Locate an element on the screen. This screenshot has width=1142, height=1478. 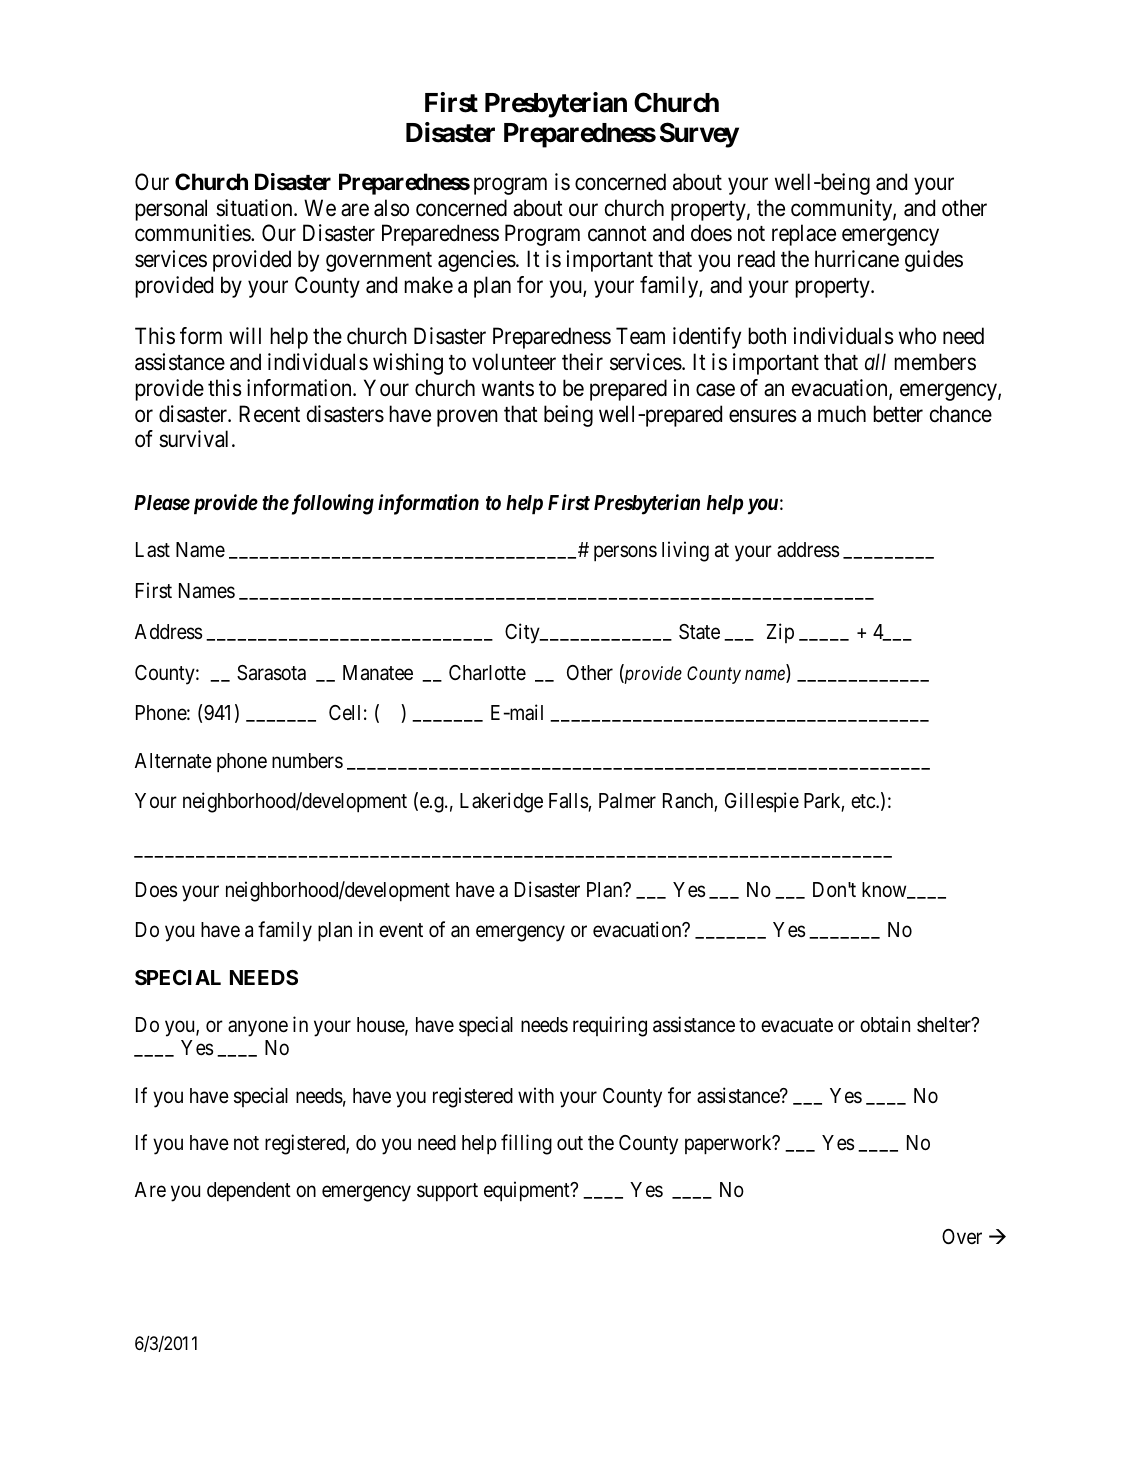
cannot is located at coordinates (617, 234).
